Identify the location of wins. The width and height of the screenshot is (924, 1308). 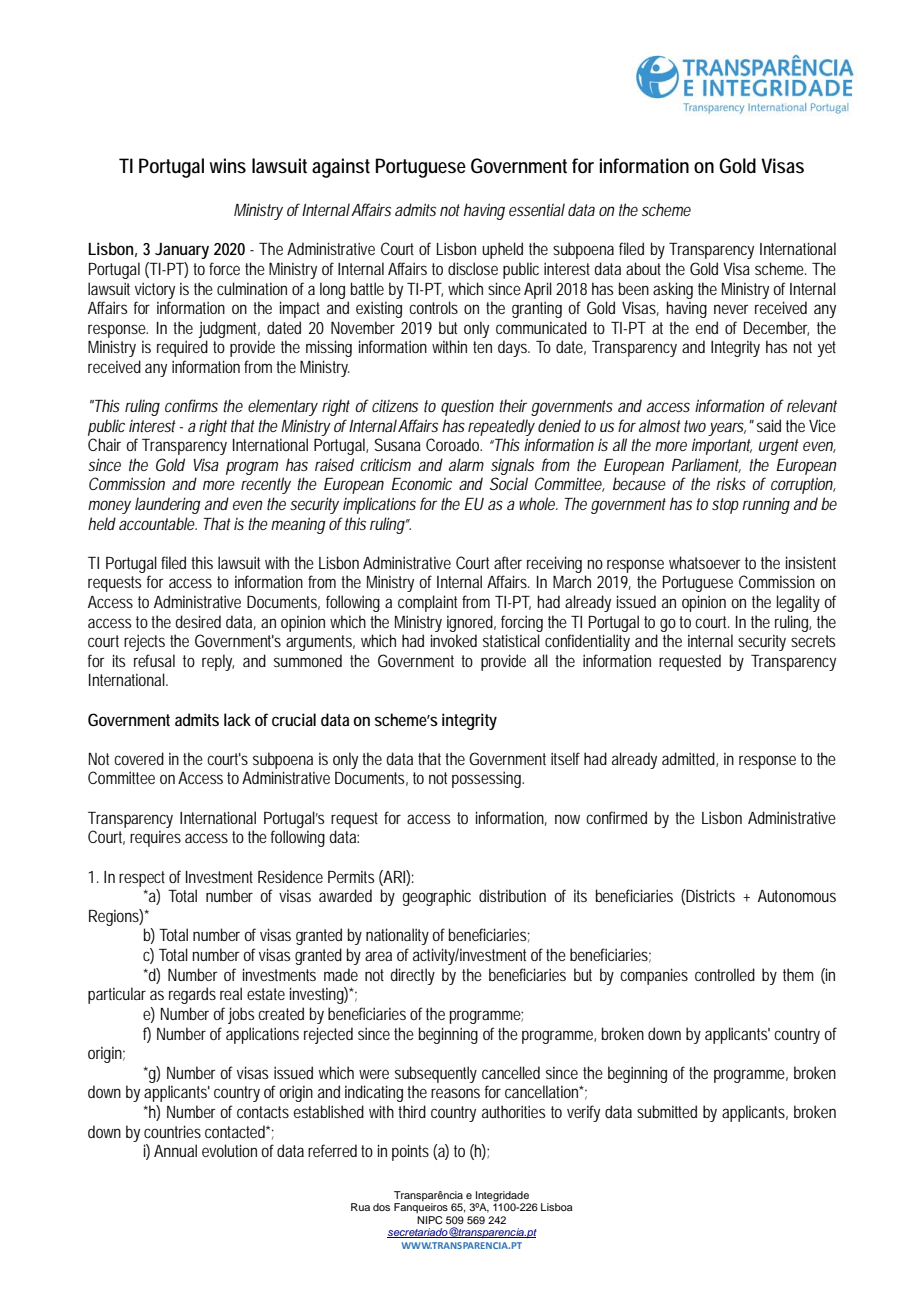
(228, 165).
